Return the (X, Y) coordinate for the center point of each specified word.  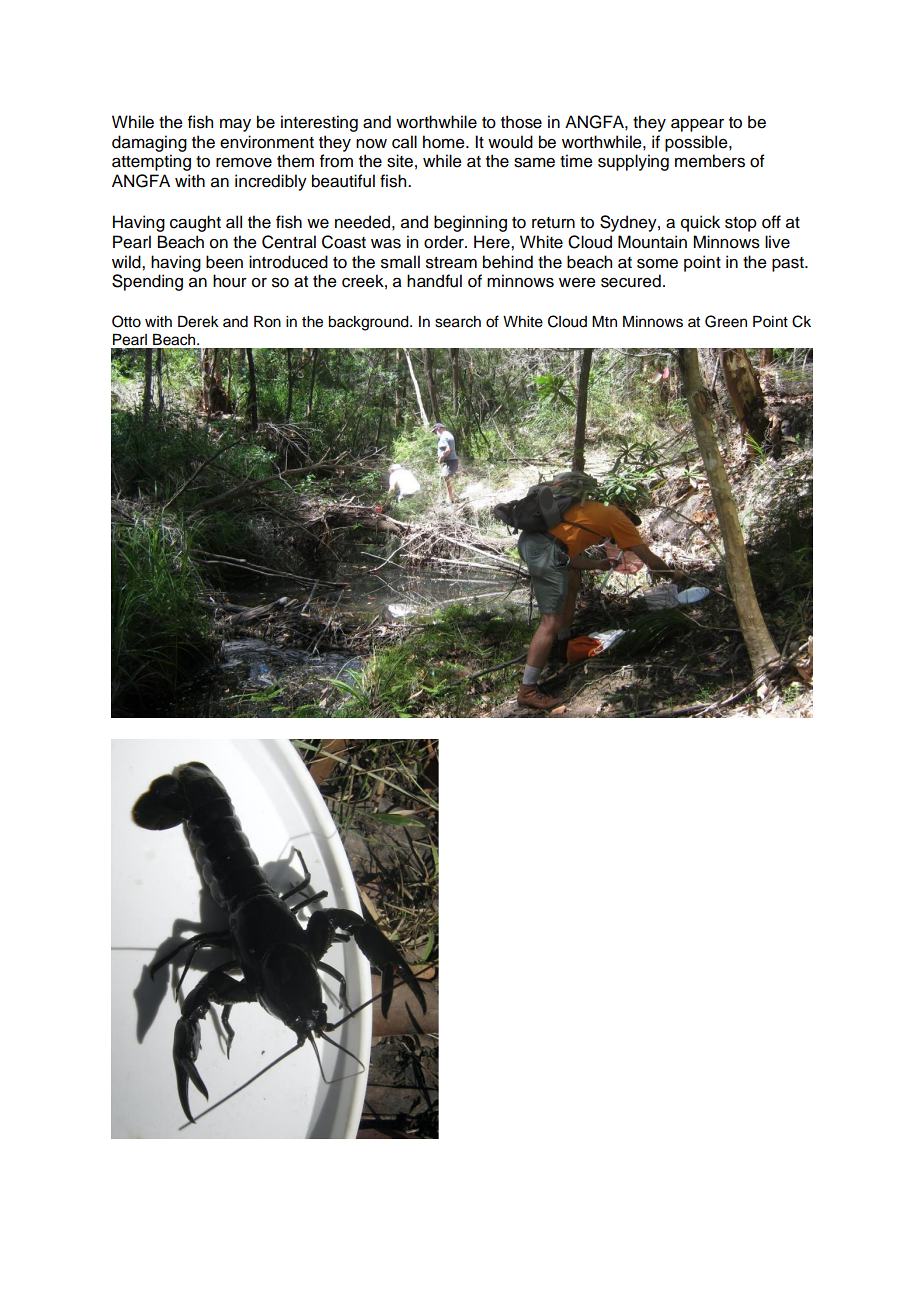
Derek (198, 322)
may (235, 125)
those (521, 122)
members (710, 161)
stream (451, 263)
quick (700, 223)
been (224, 262)
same (534, 163)
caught (195, 223)
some (657, 264)
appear (697, 125)
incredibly (271, 182)
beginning (470, 223)
